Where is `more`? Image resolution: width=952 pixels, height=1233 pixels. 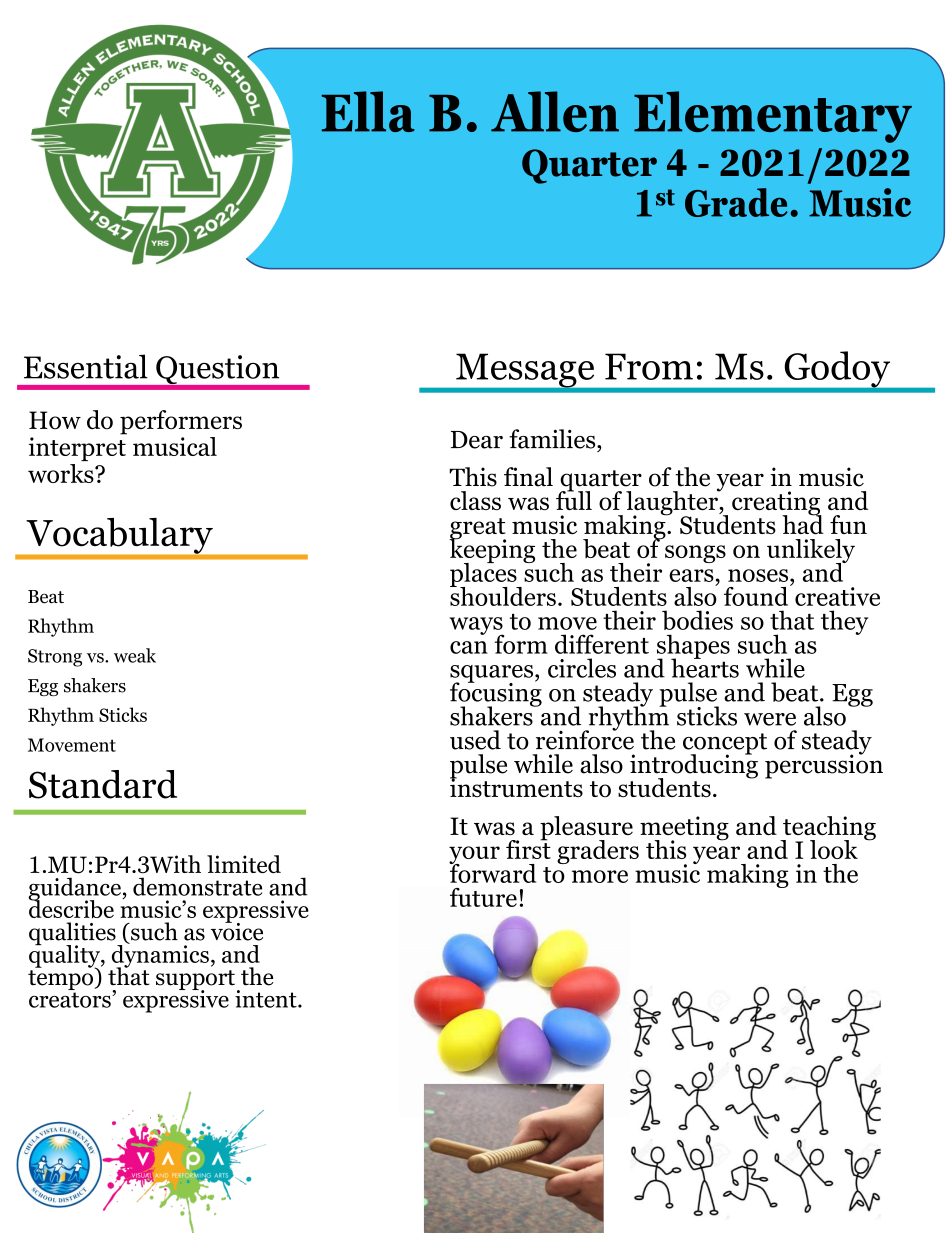
more is located at coordinates (600, 876).
